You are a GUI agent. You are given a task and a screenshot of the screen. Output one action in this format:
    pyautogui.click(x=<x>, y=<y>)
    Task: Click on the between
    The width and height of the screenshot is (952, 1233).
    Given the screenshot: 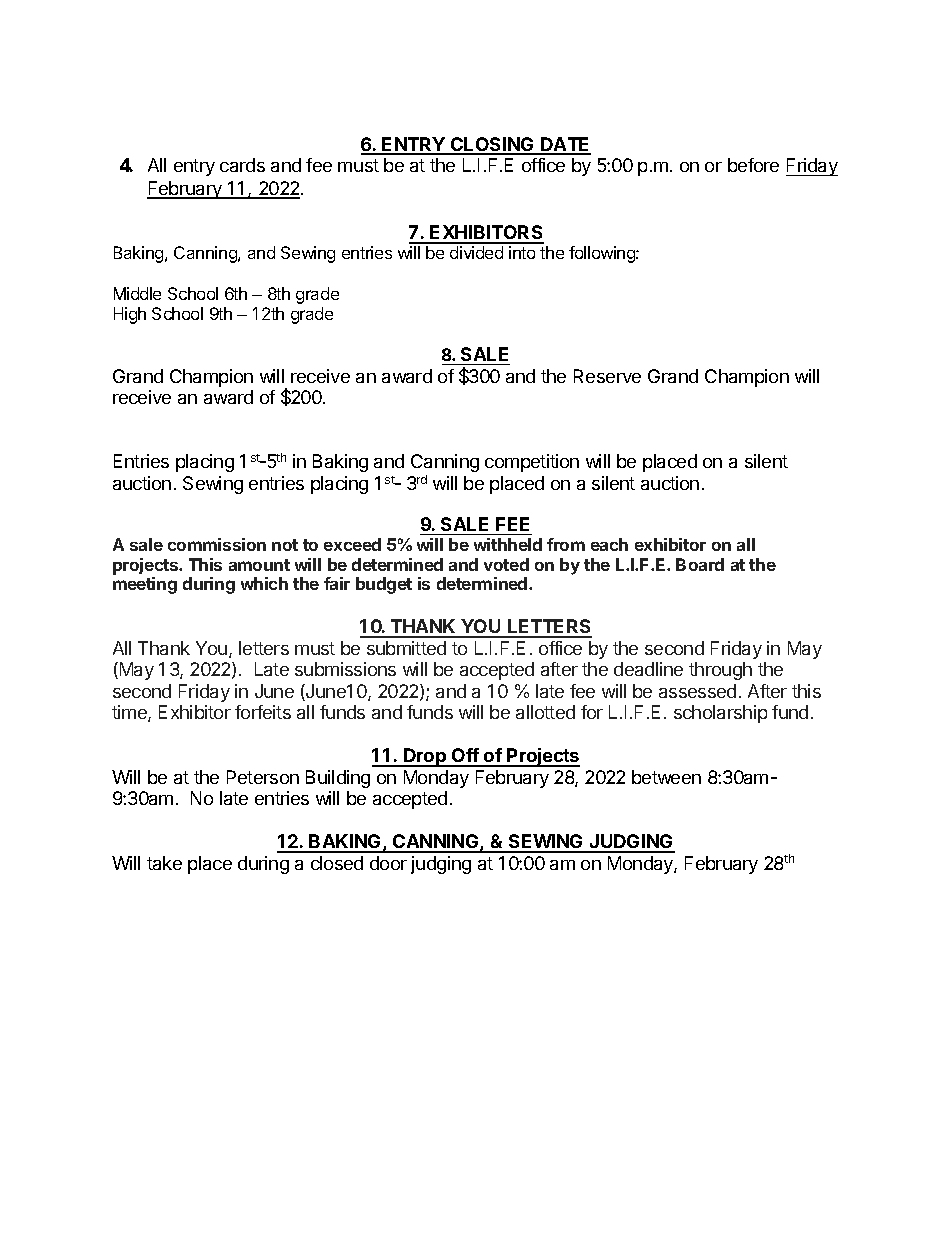 What is the action you would take?
    pyautogui.click(x=666, y=777)
